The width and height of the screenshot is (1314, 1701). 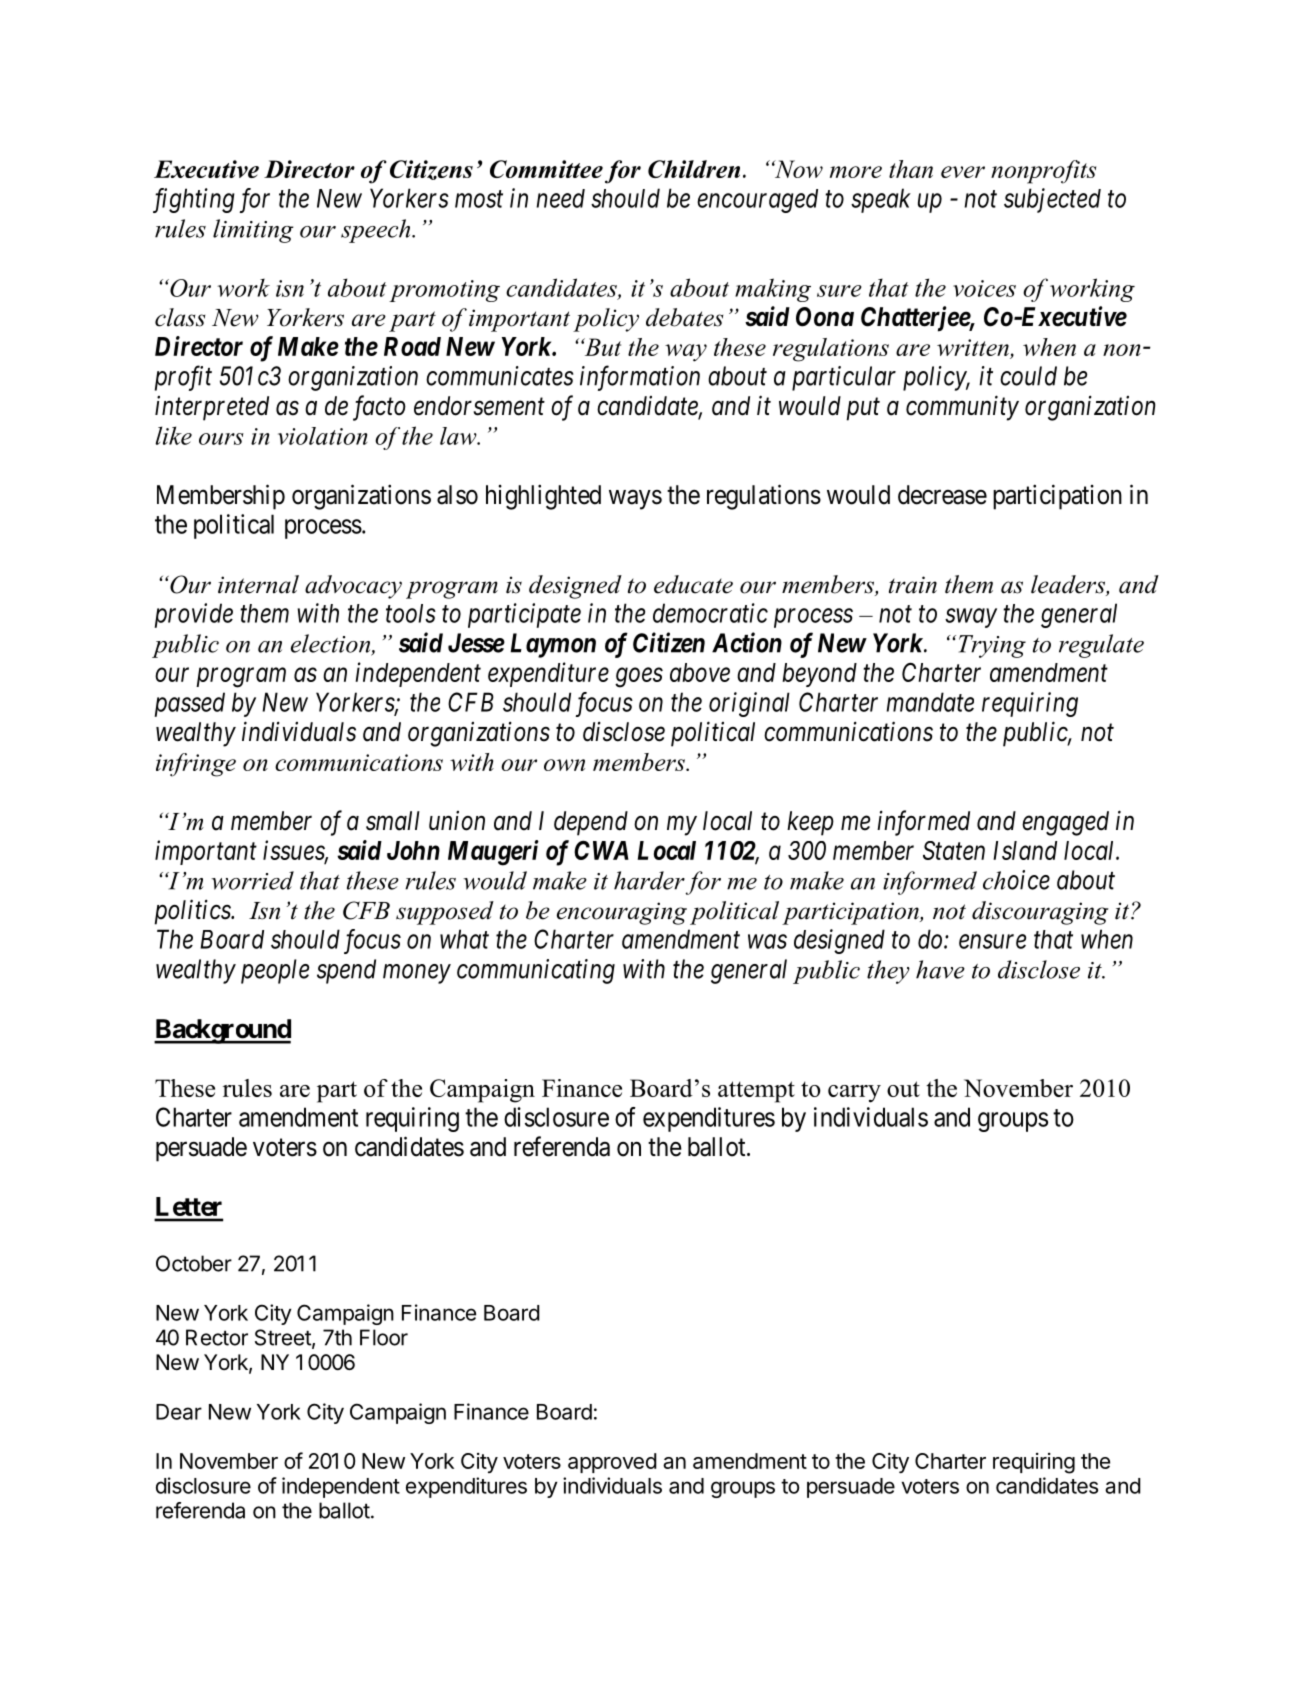 I want to click on Island, so click(x=1025, y=850).
